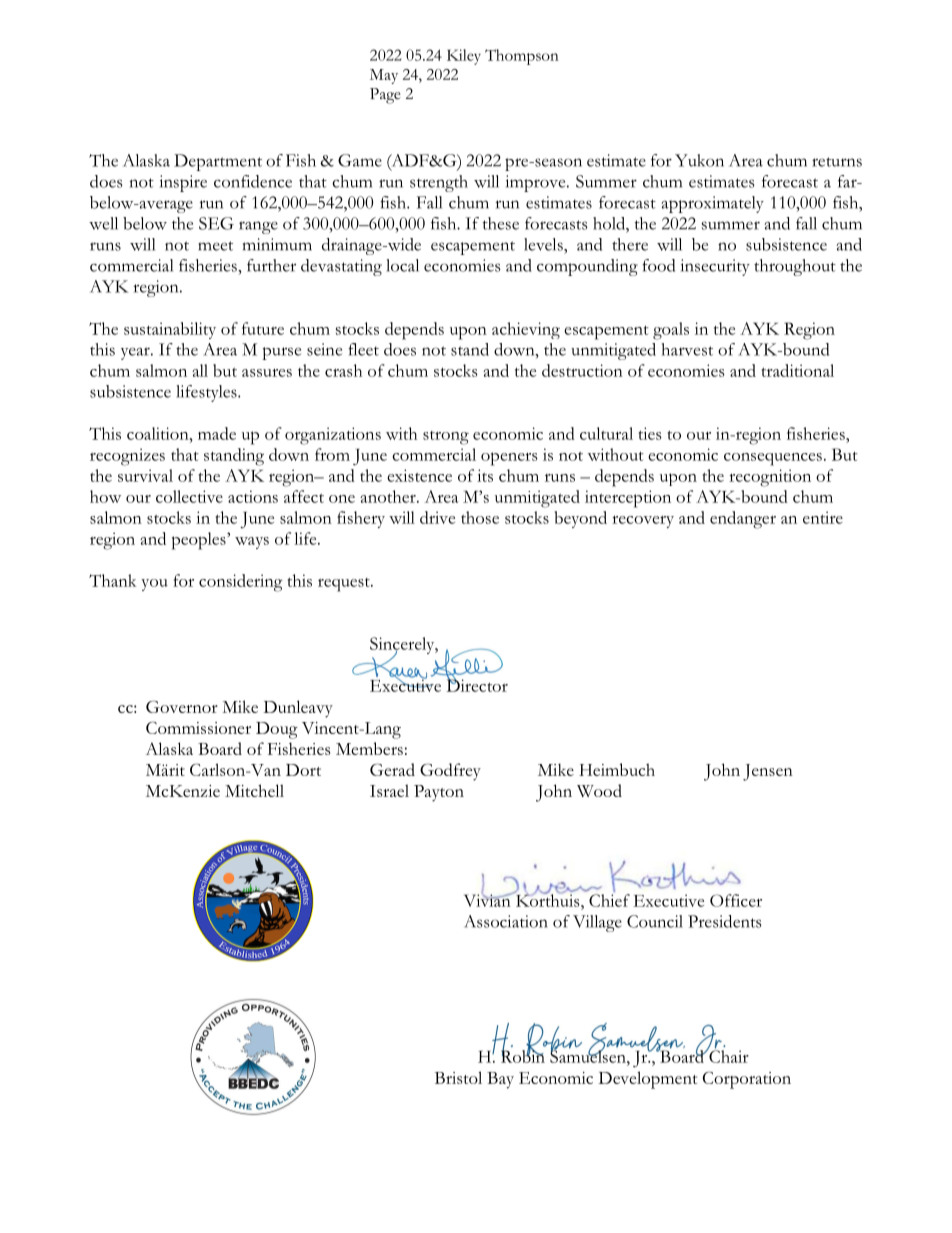  Describe the element at coordinates (798, 370) in the screenshot. I see `traditional` at that location.
